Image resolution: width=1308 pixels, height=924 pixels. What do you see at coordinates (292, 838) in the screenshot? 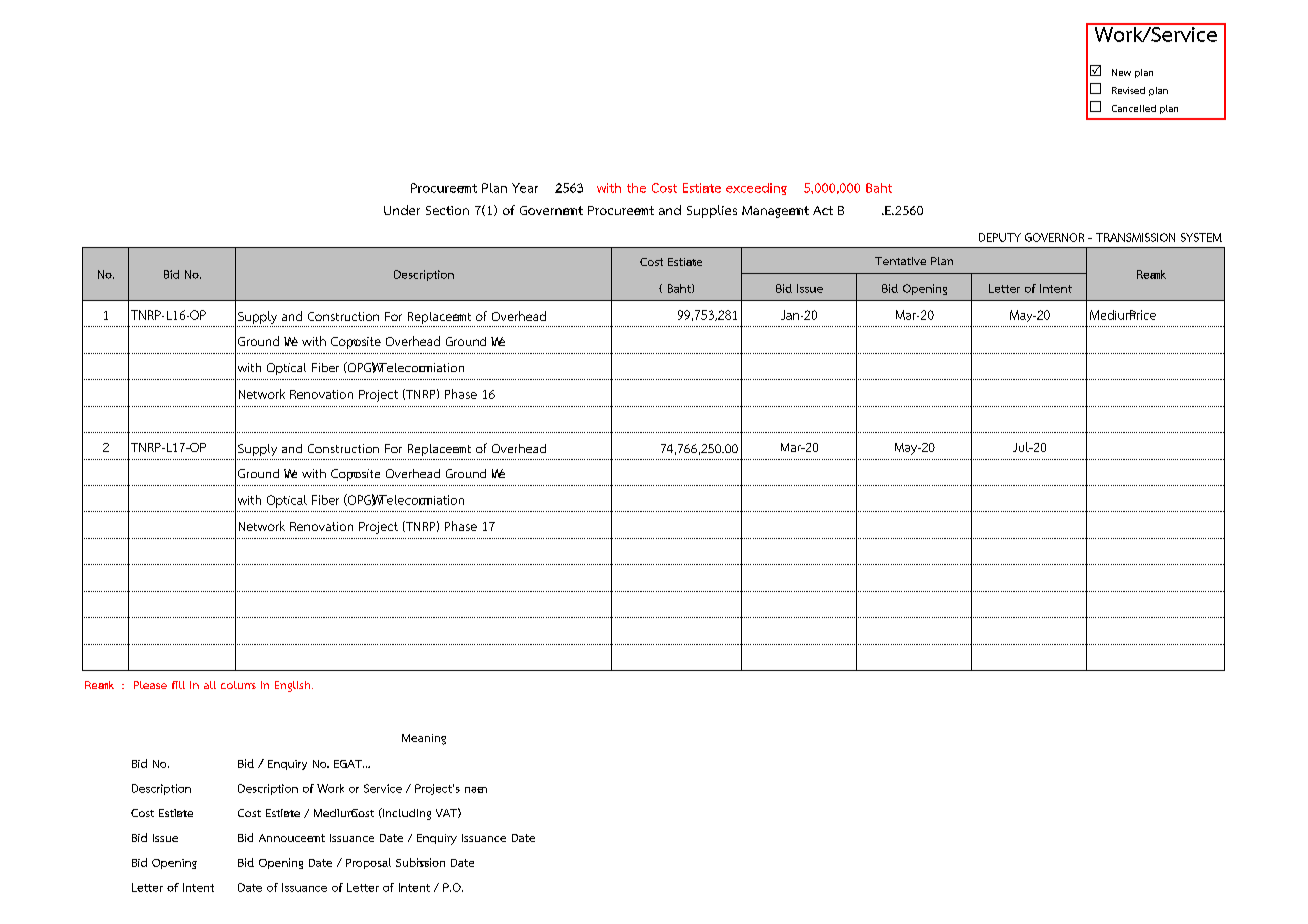
I see `Annoucement` at bounding box center [292, 838].
